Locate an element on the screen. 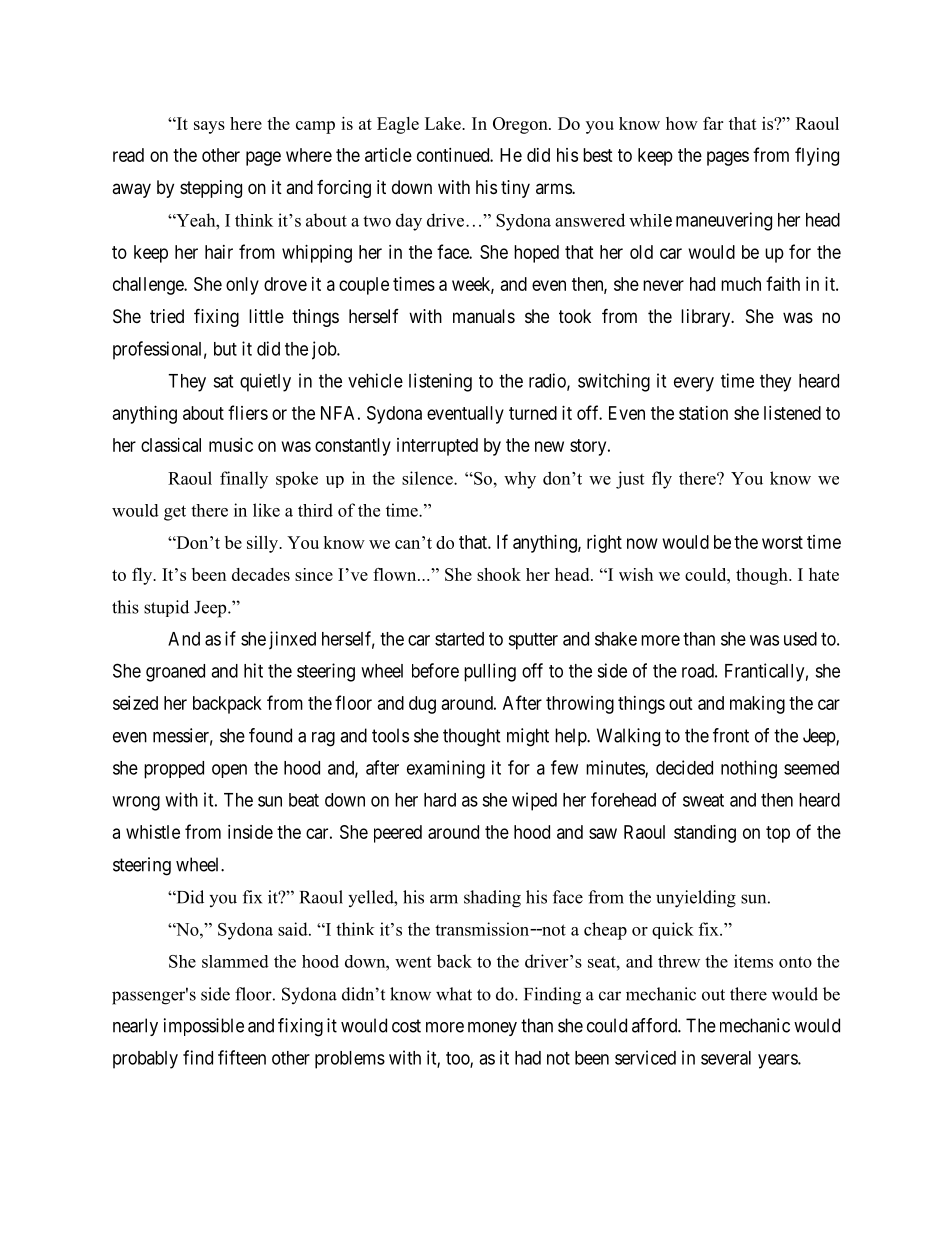 The height and width of the screenshot is (1233, 952). several is located at coordinates (726, 1058).
